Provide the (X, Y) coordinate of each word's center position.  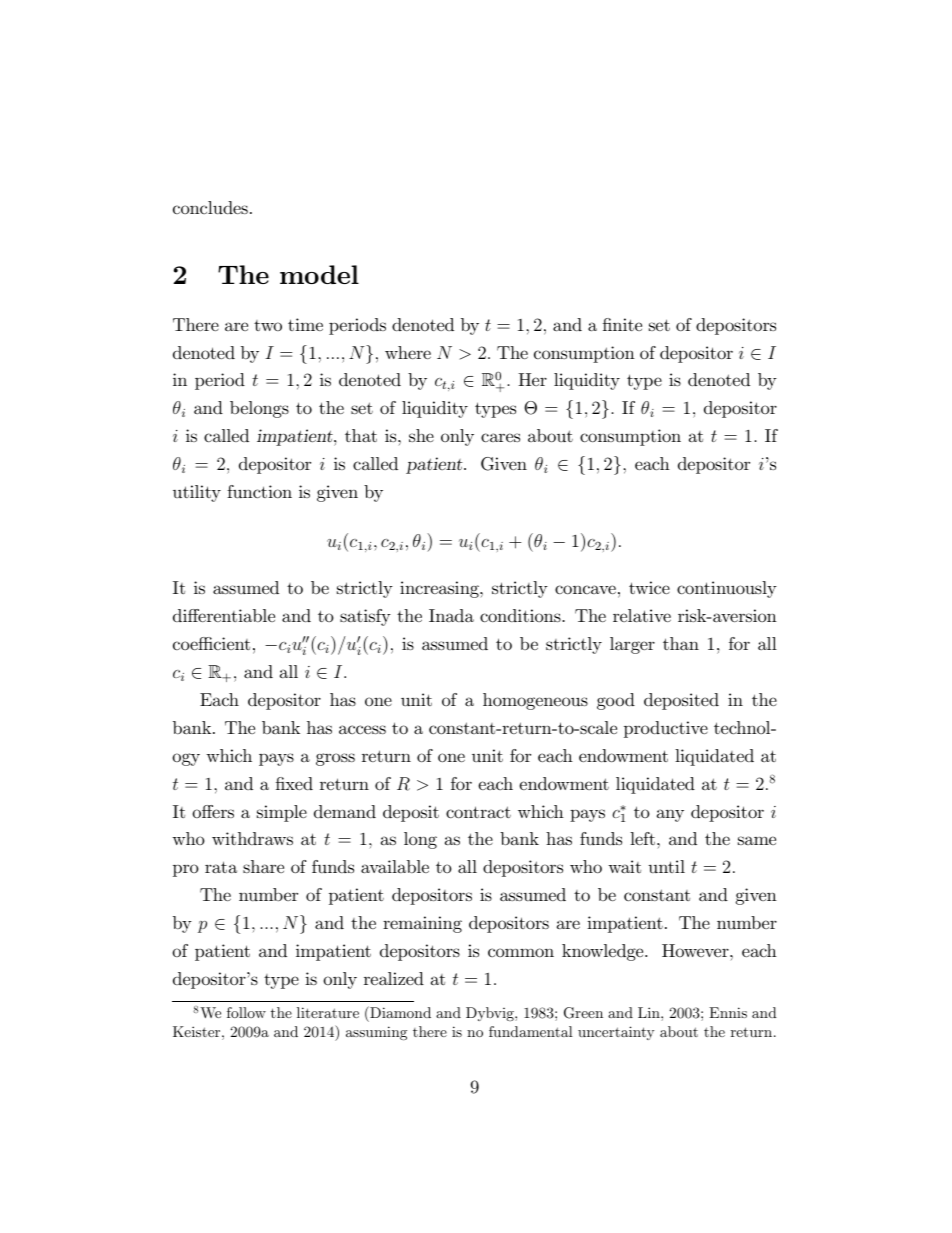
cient (231, 643)
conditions (521, 616)
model (319, 274)
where (408, 352)
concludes (210, 207)
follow (246, 1012)
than (681, 643)
